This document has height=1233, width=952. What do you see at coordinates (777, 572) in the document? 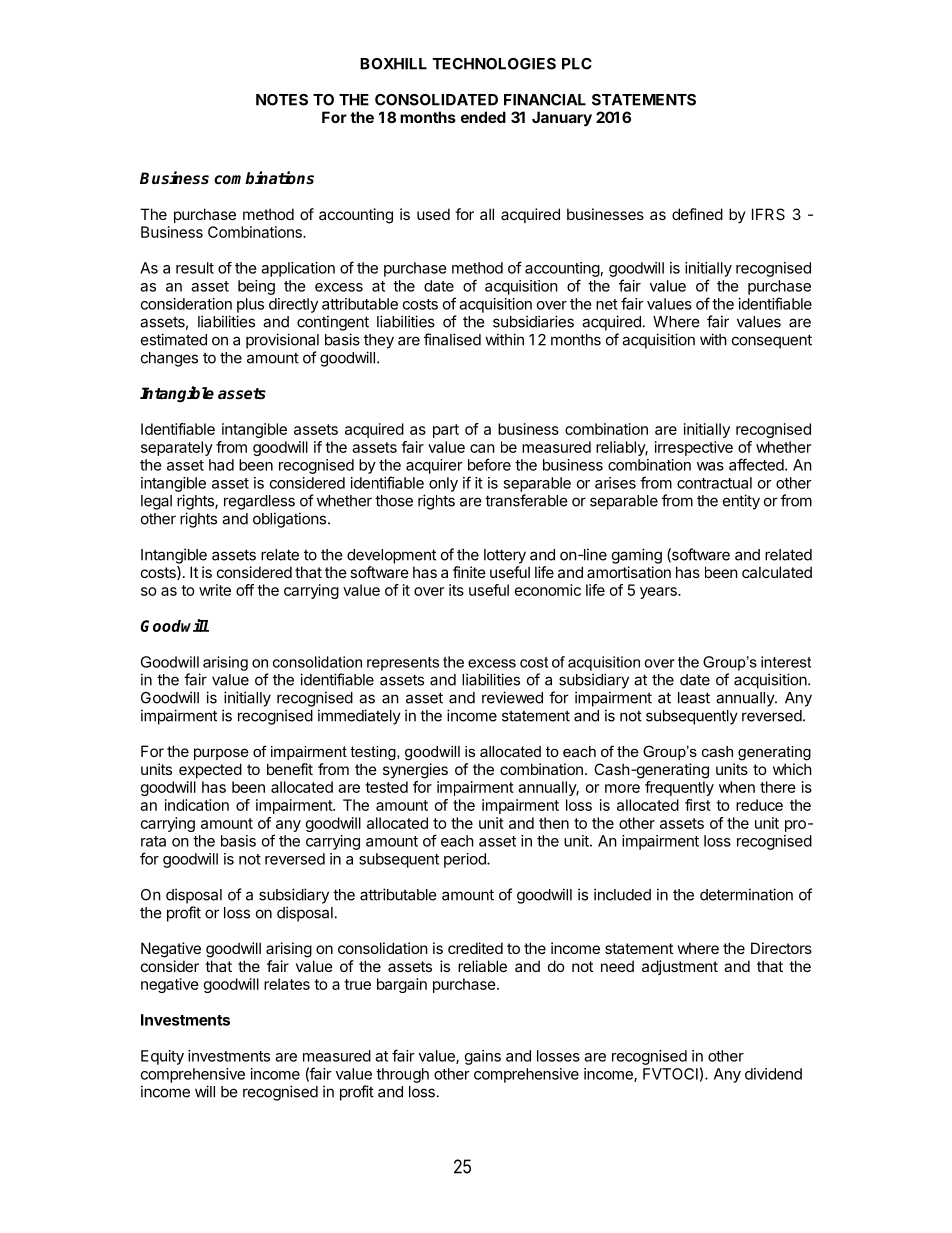
I see `calculated` at bounding box center [777, 572].
